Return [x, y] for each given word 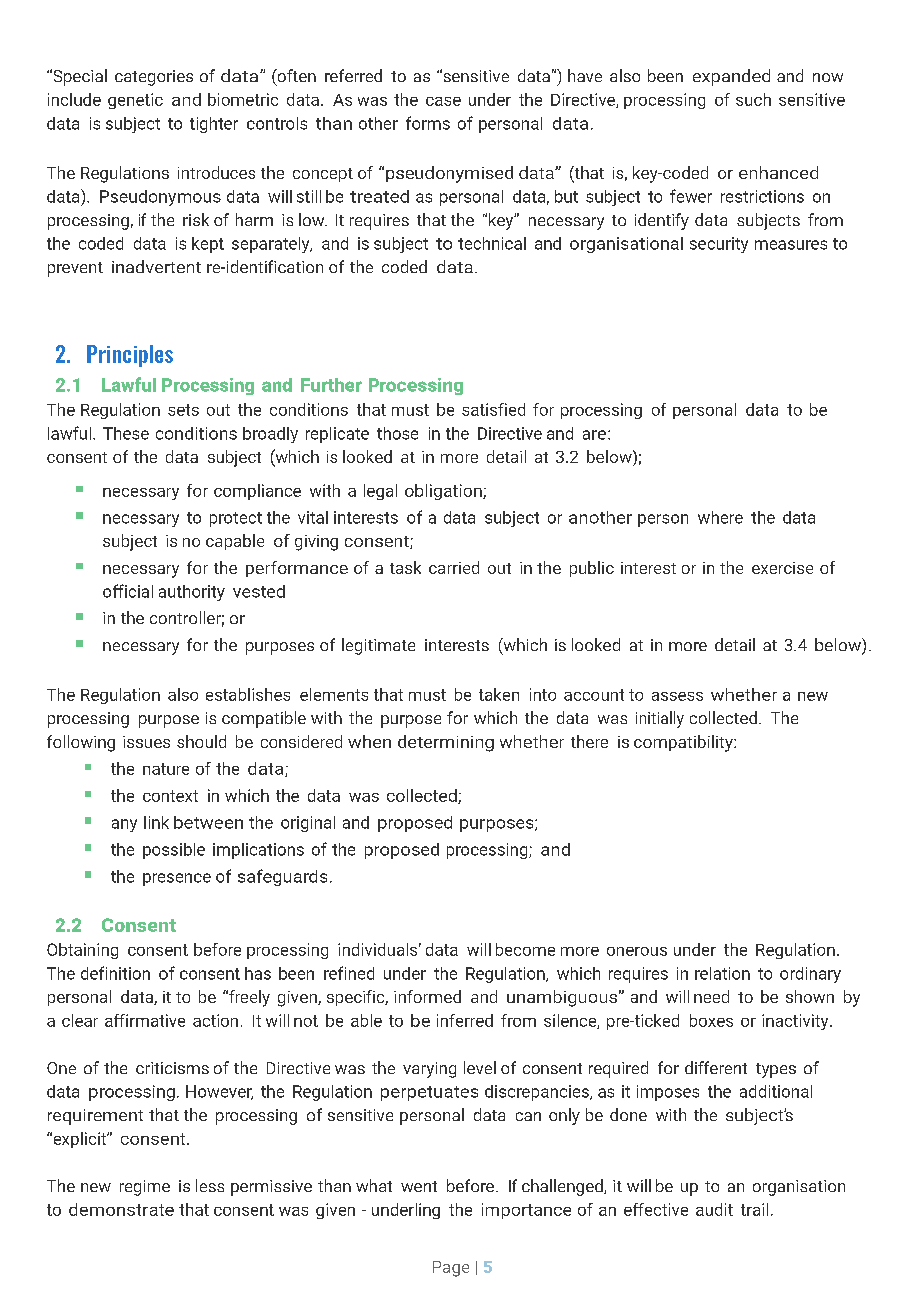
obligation [444, 492]
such [753, 99]
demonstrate [121, 1209]
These [126, 433]
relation [722, 973]
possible [174, 851]
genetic [135, 101]
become [525, 949]
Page [451, 1269]
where [720, 517]
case [443, 101]
